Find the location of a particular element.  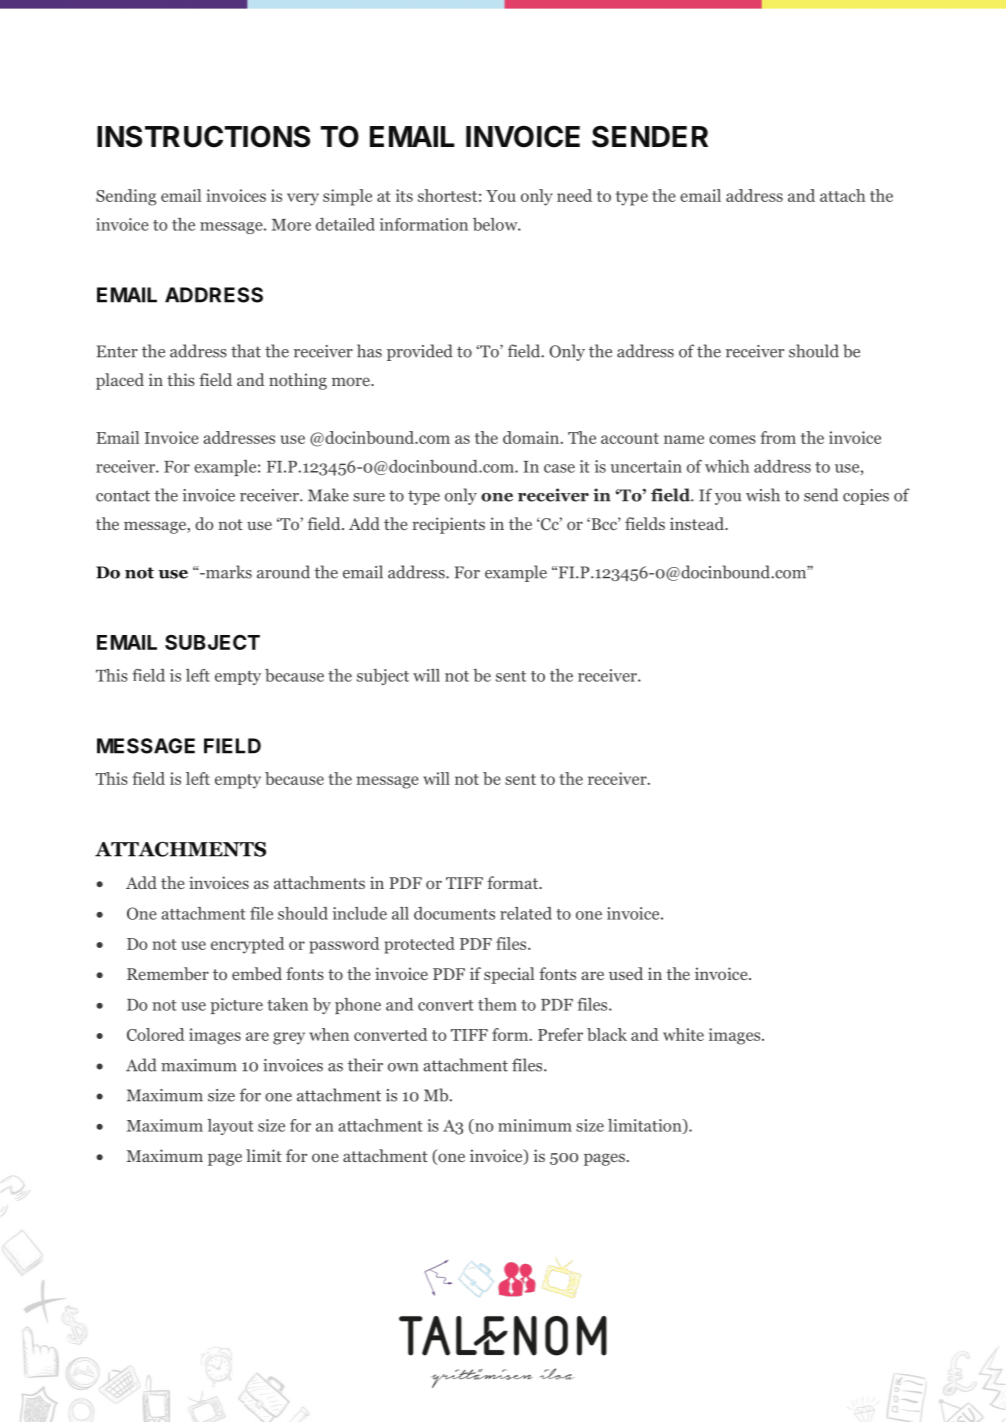

used is located at coordinates (626, 973).
